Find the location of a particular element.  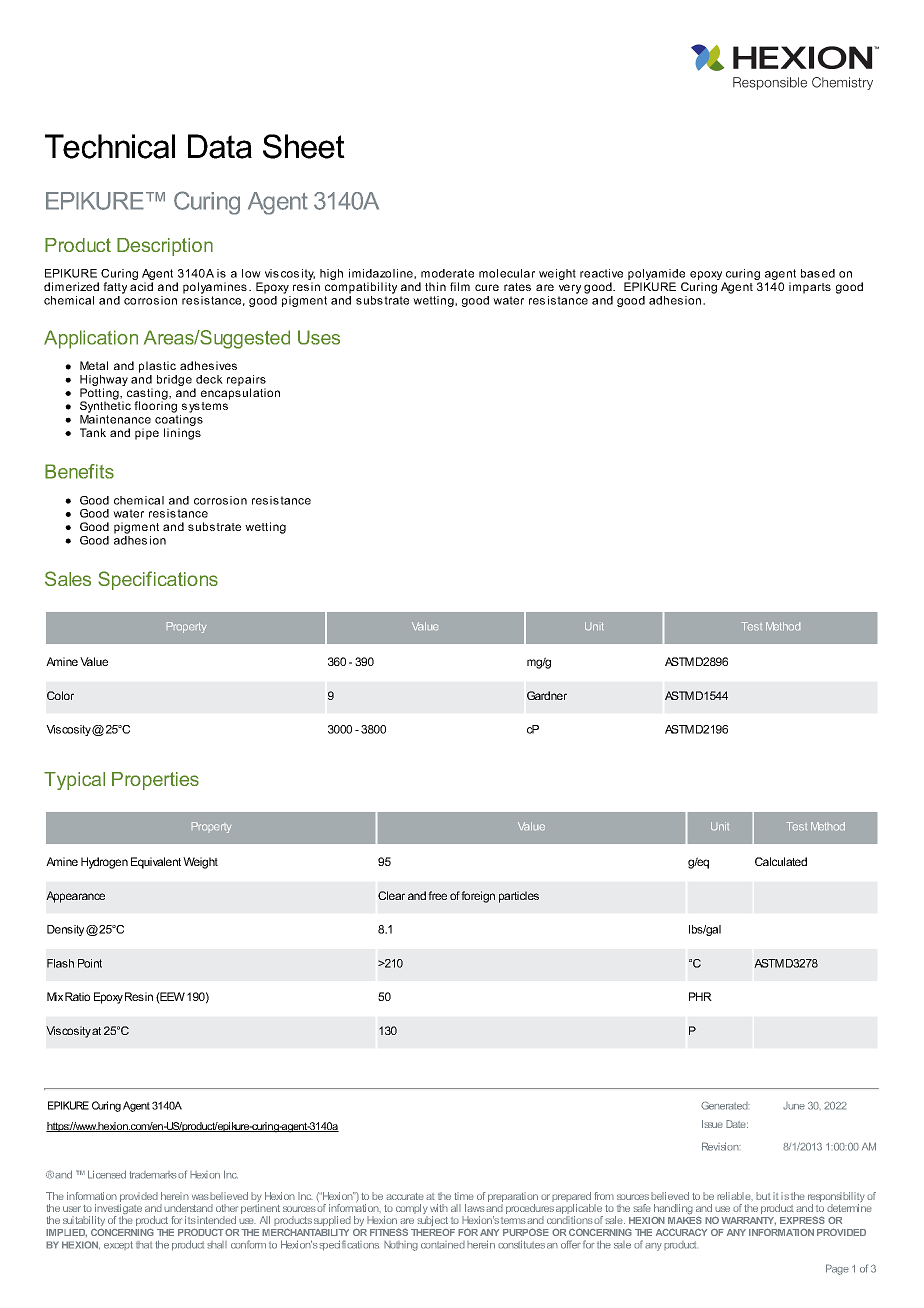

Calculated is located at coordinates (781, 861).
